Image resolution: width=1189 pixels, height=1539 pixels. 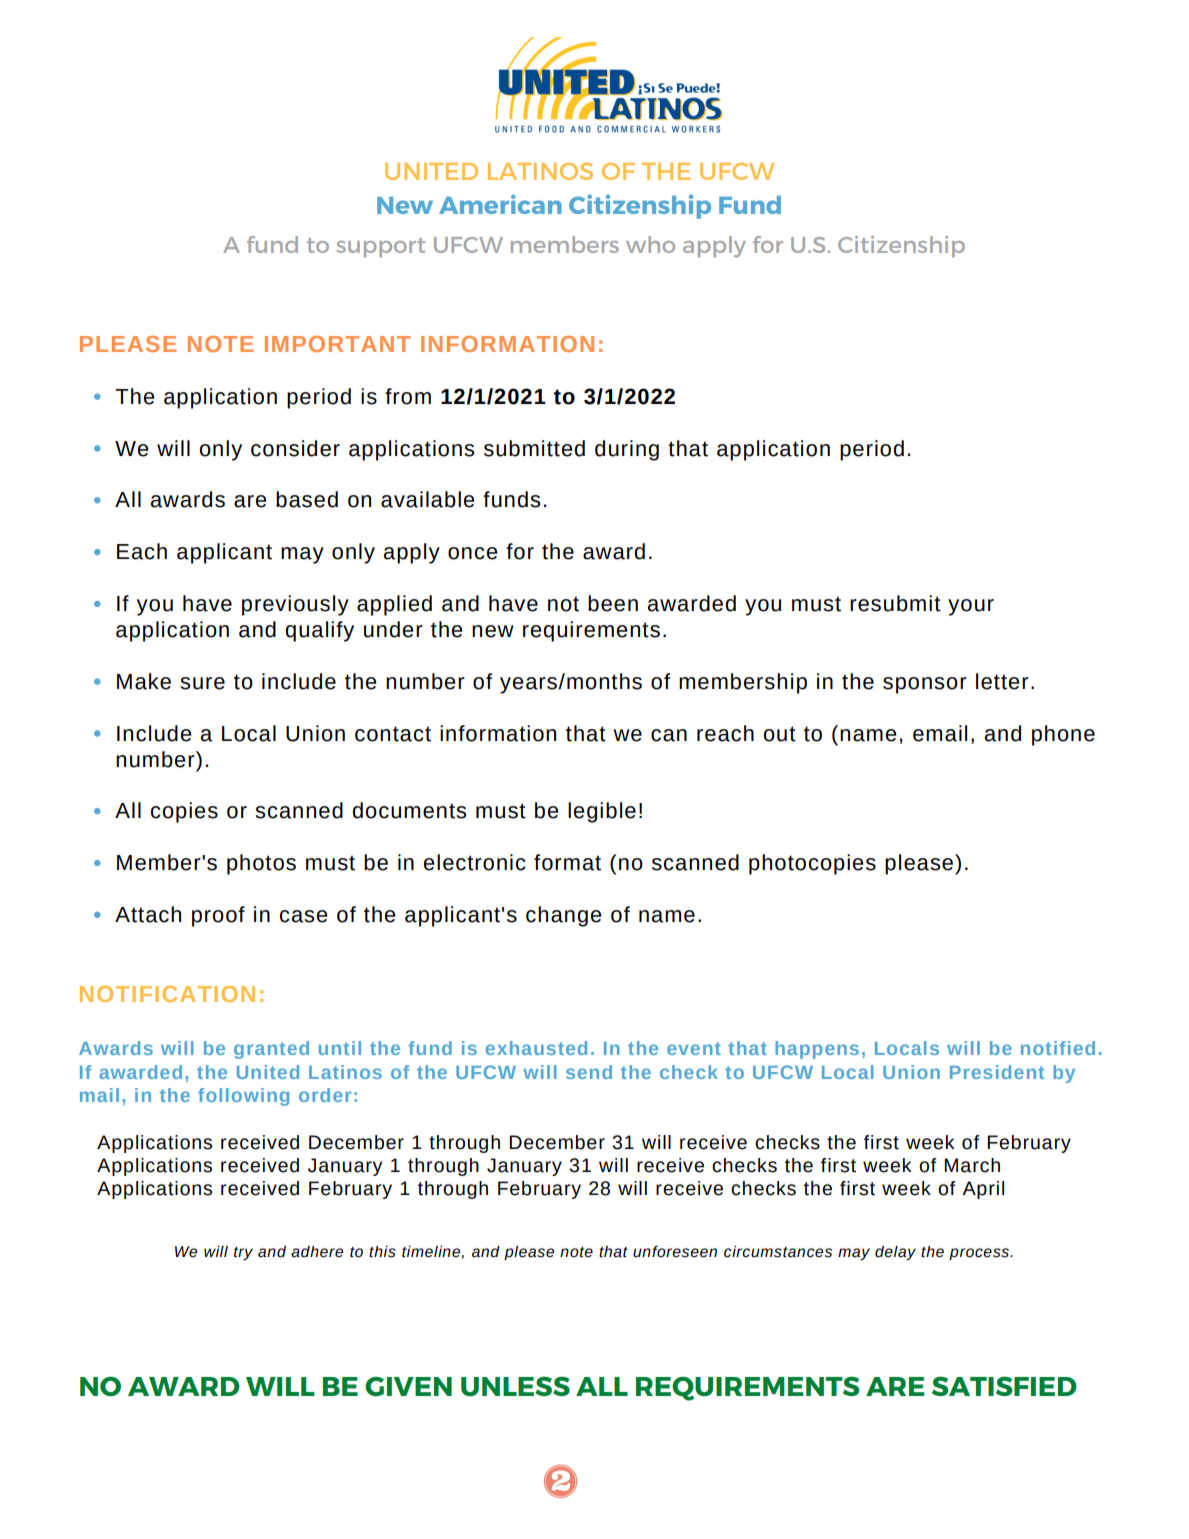 What do you see at coordinates (650, 244) in the screenshot?
I see `who` at bounding box center [650, 244].
